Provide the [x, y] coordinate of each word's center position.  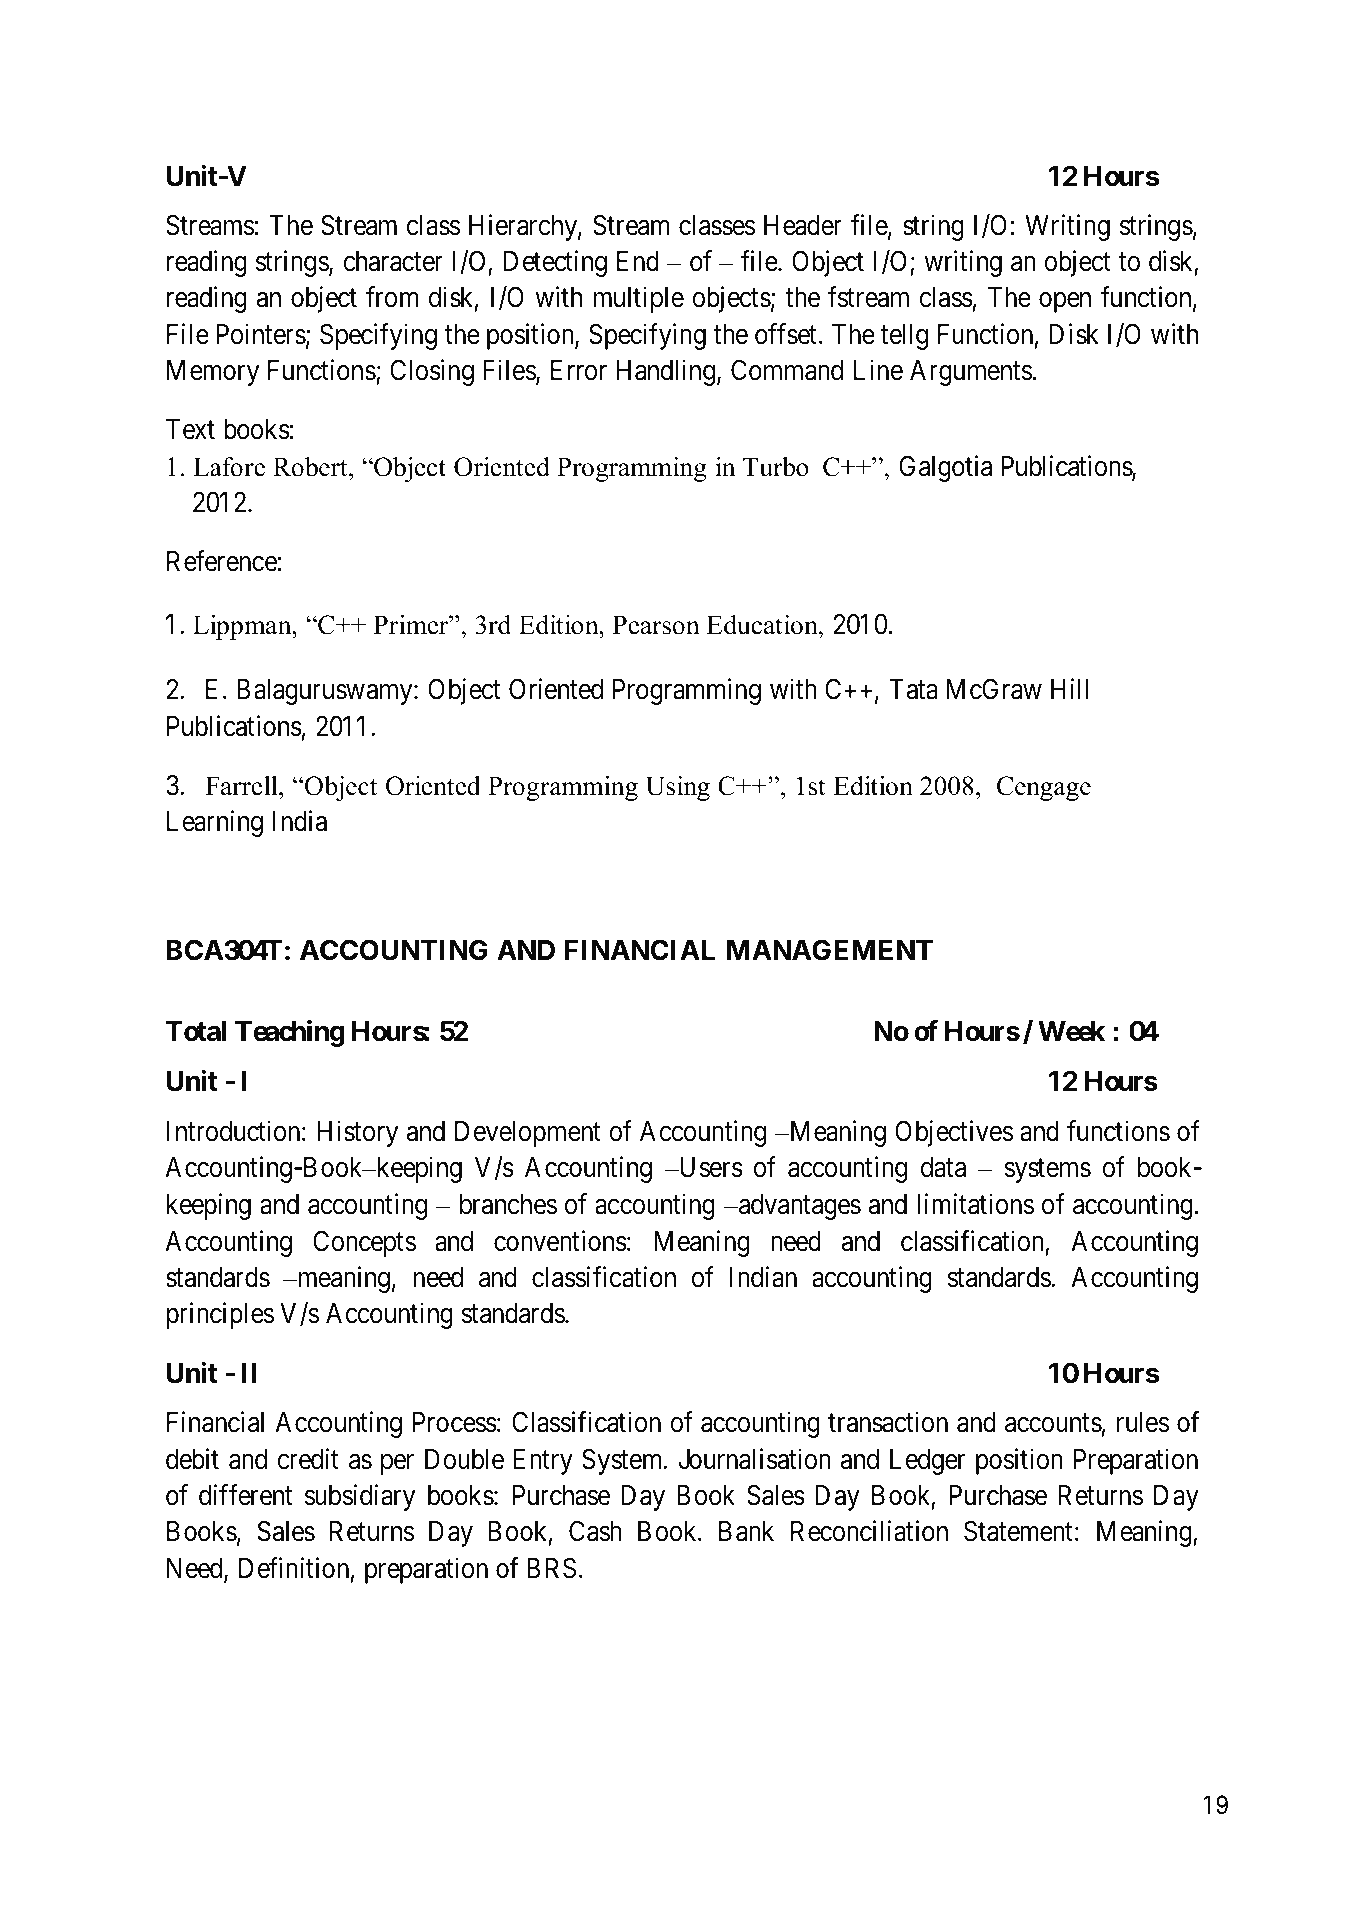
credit [308, 1459]
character [393, 261]
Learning [215, 823]
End [638, 261]
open [1065, 303]
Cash [595, 1531]
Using [678, 788]
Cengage [1044, 788]
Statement [1018, 1531]
